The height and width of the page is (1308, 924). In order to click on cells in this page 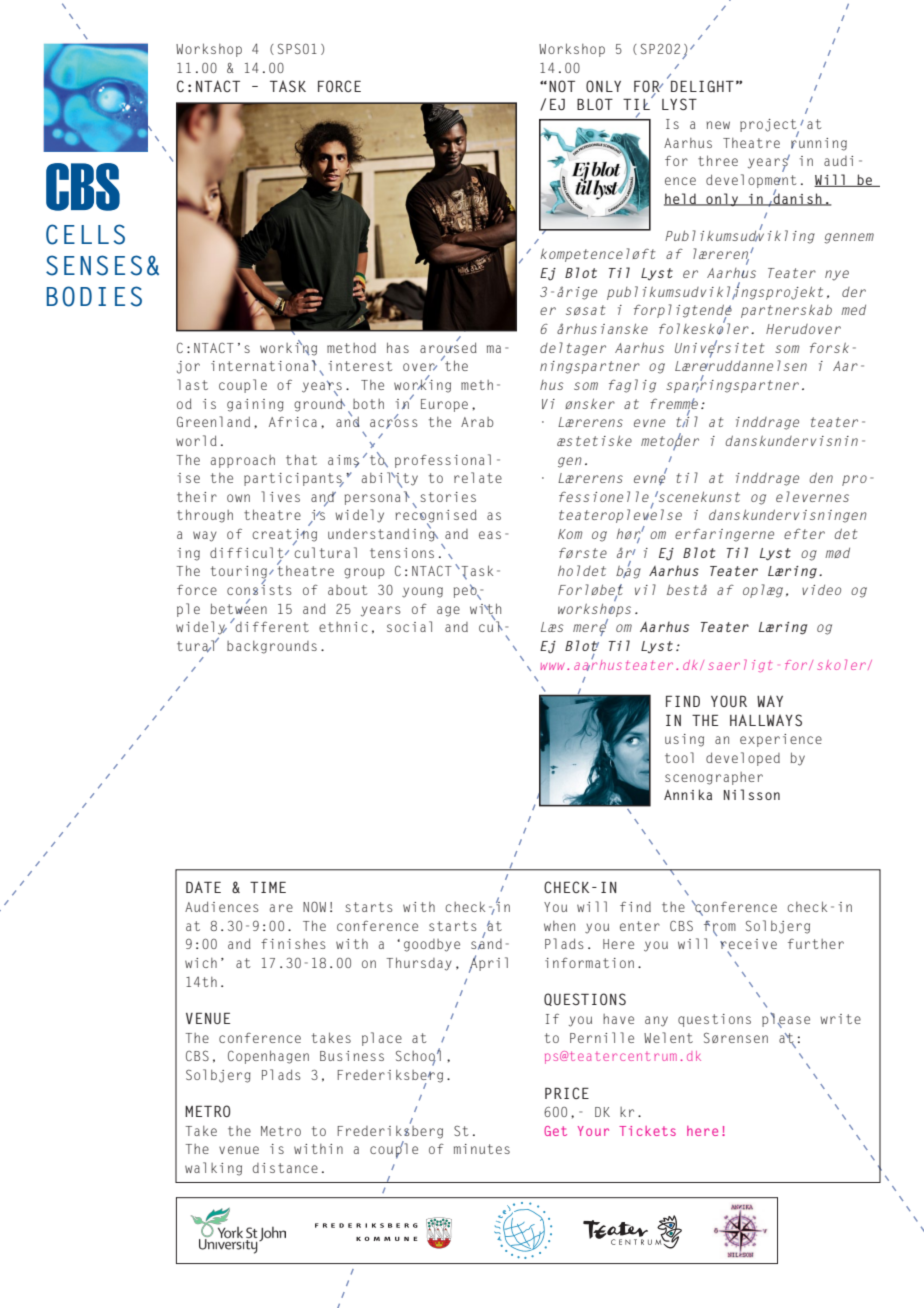, I will do `click(85, 234)`.
